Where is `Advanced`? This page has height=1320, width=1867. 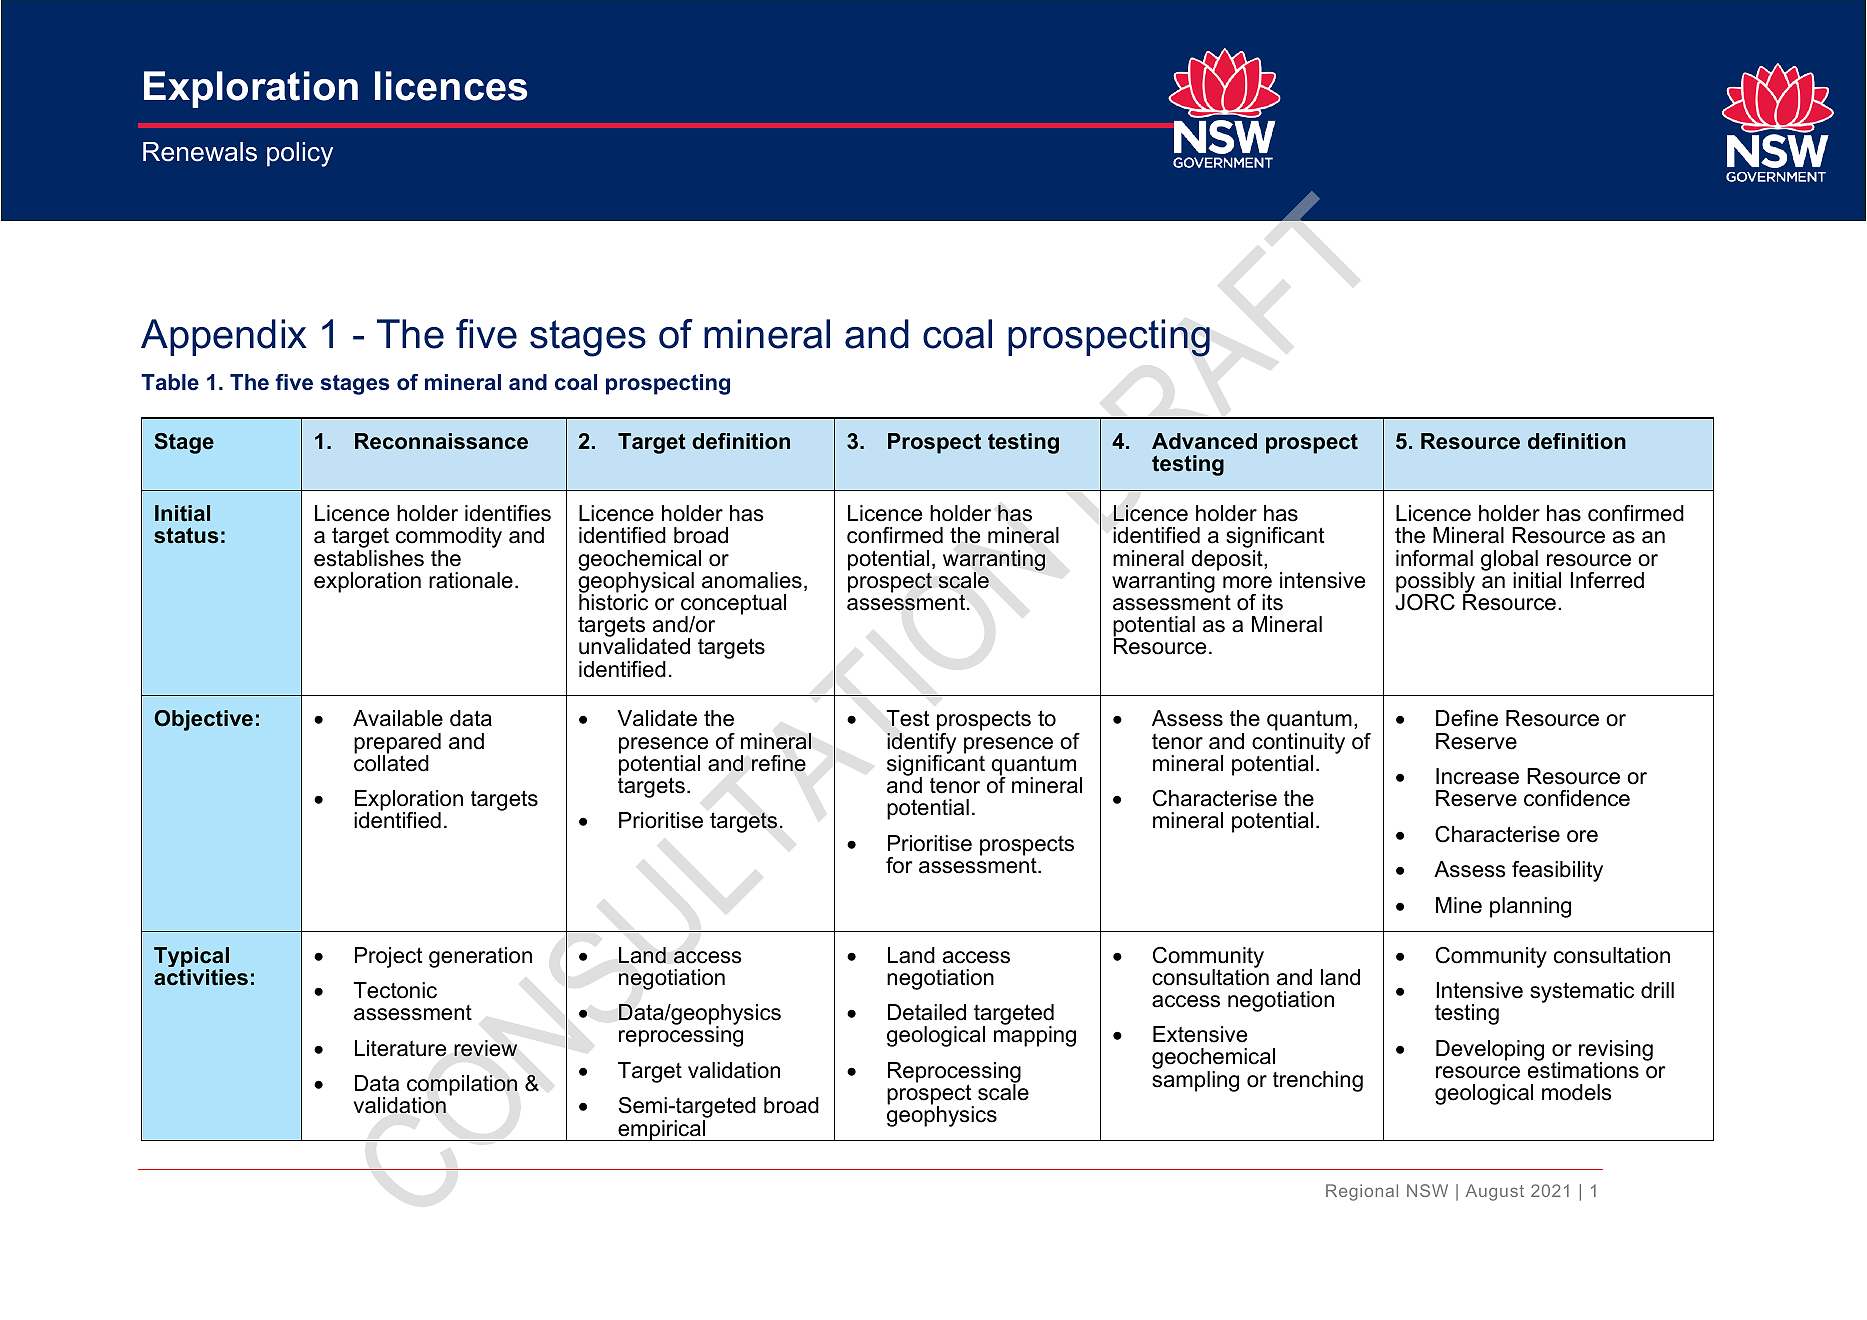 Advanced is located at coordinates (1204, 441).
